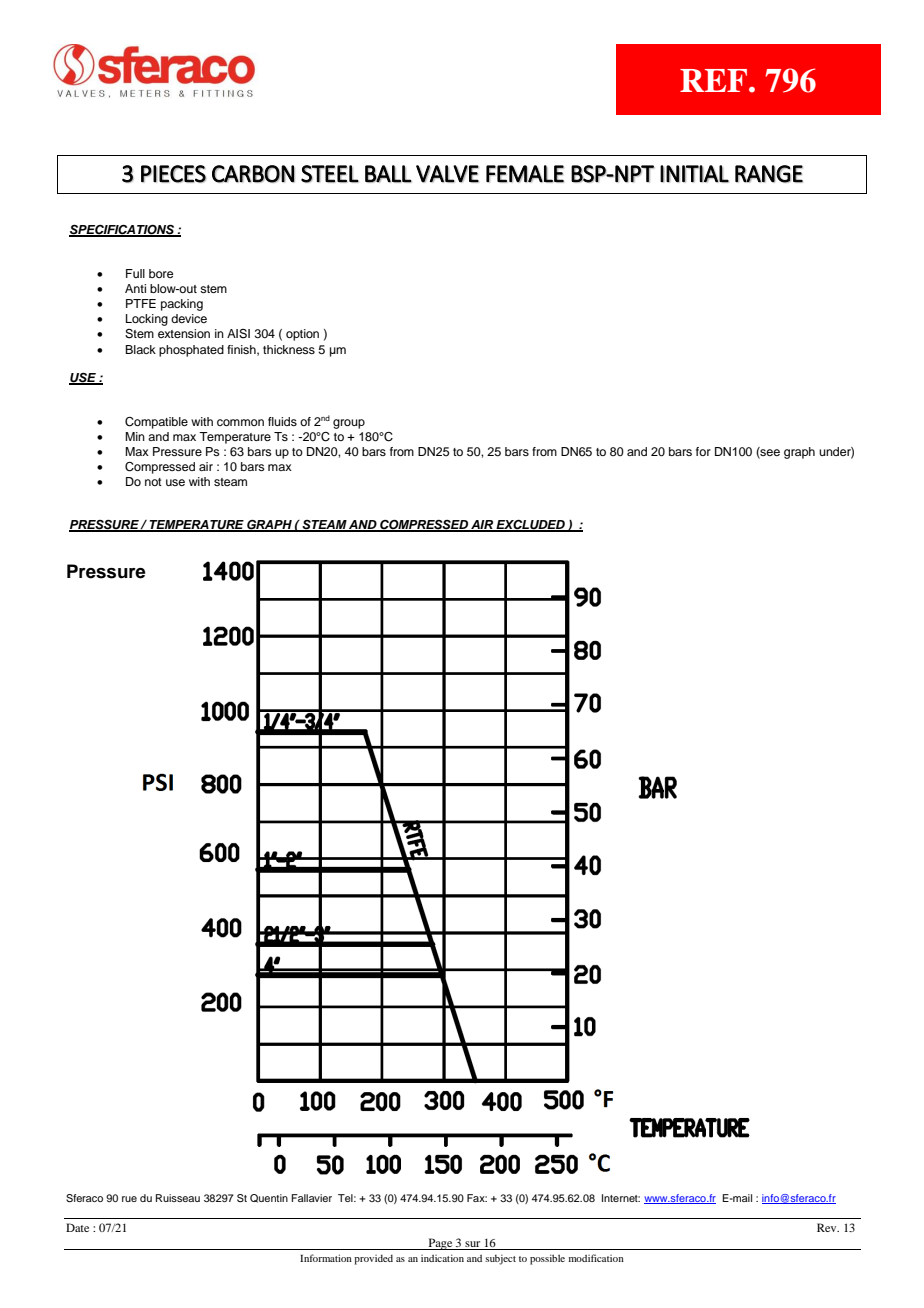 The image size is (924, 1308). I want to click on Quentin, so click(269, 1198).
